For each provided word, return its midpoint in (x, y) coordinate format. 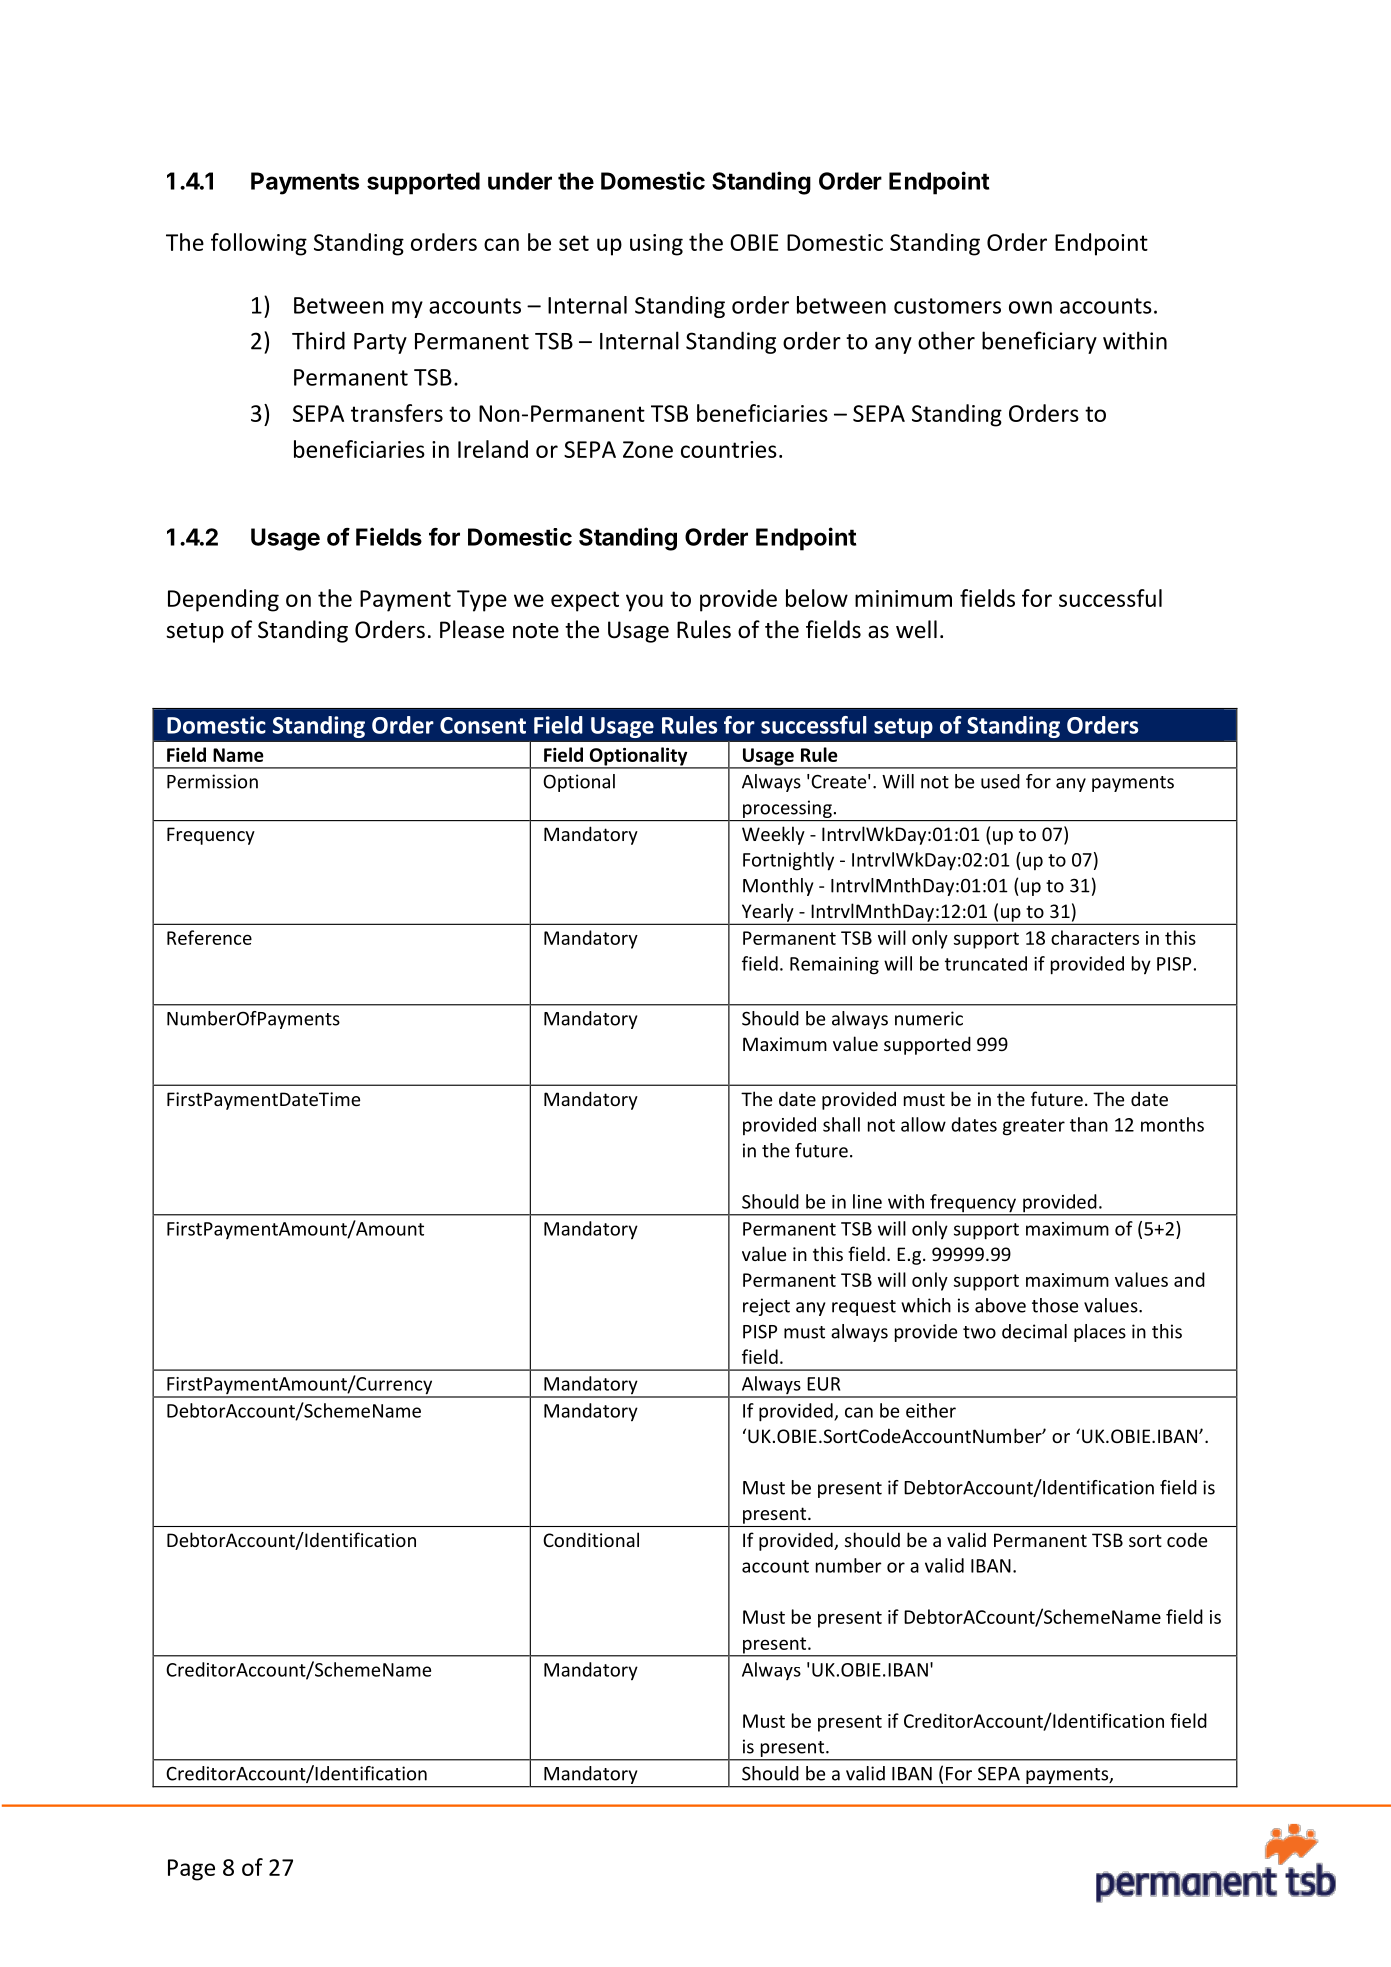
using (656, 245)
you (644, 603)
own (1030, 307)
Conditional (591, 1539)
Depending (223, 600)
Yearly (767, 913)
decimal (1034, 1331)
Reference (209, 937)
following (259, 244)
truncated (986, 963)
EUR (823, 1384)
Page (191, 1870)
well (916, 629)
